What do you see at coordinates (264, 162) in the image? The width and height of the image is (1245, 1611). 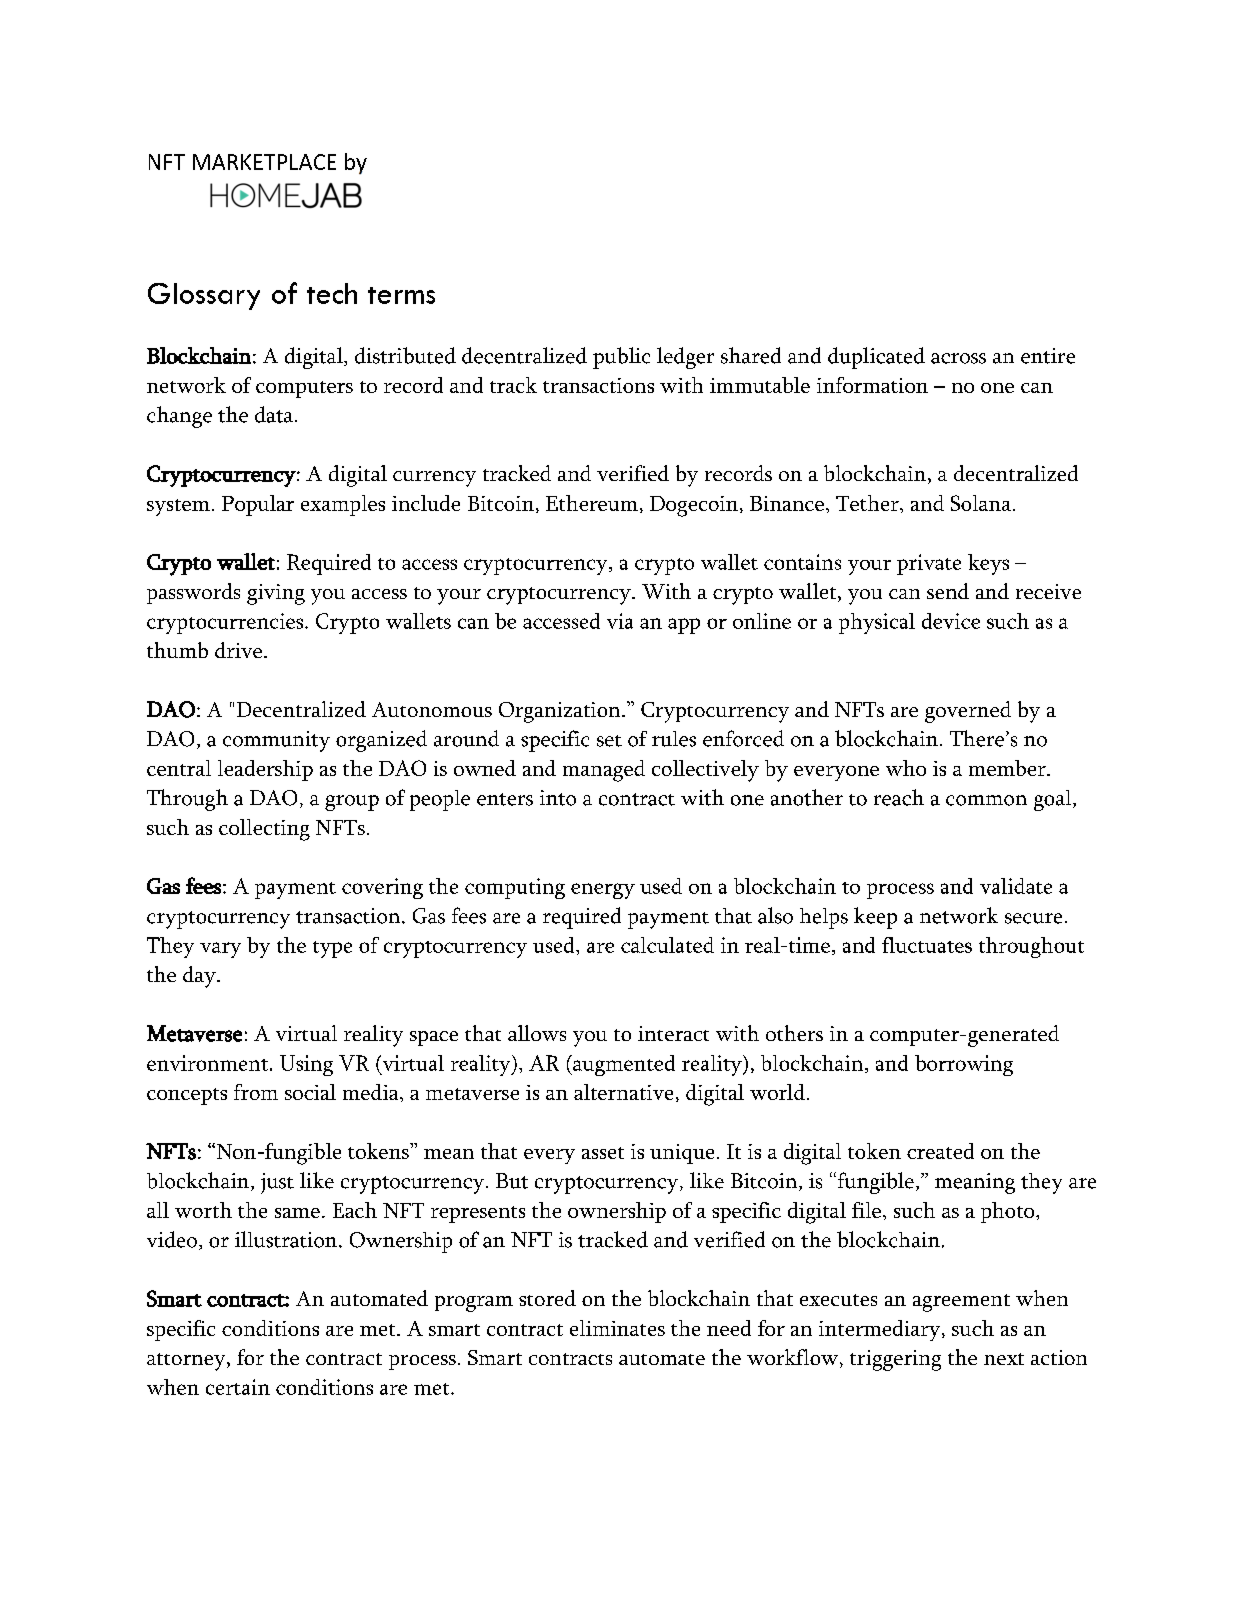 I see `MARKETPLACE` at bounding box center [264, 162].
